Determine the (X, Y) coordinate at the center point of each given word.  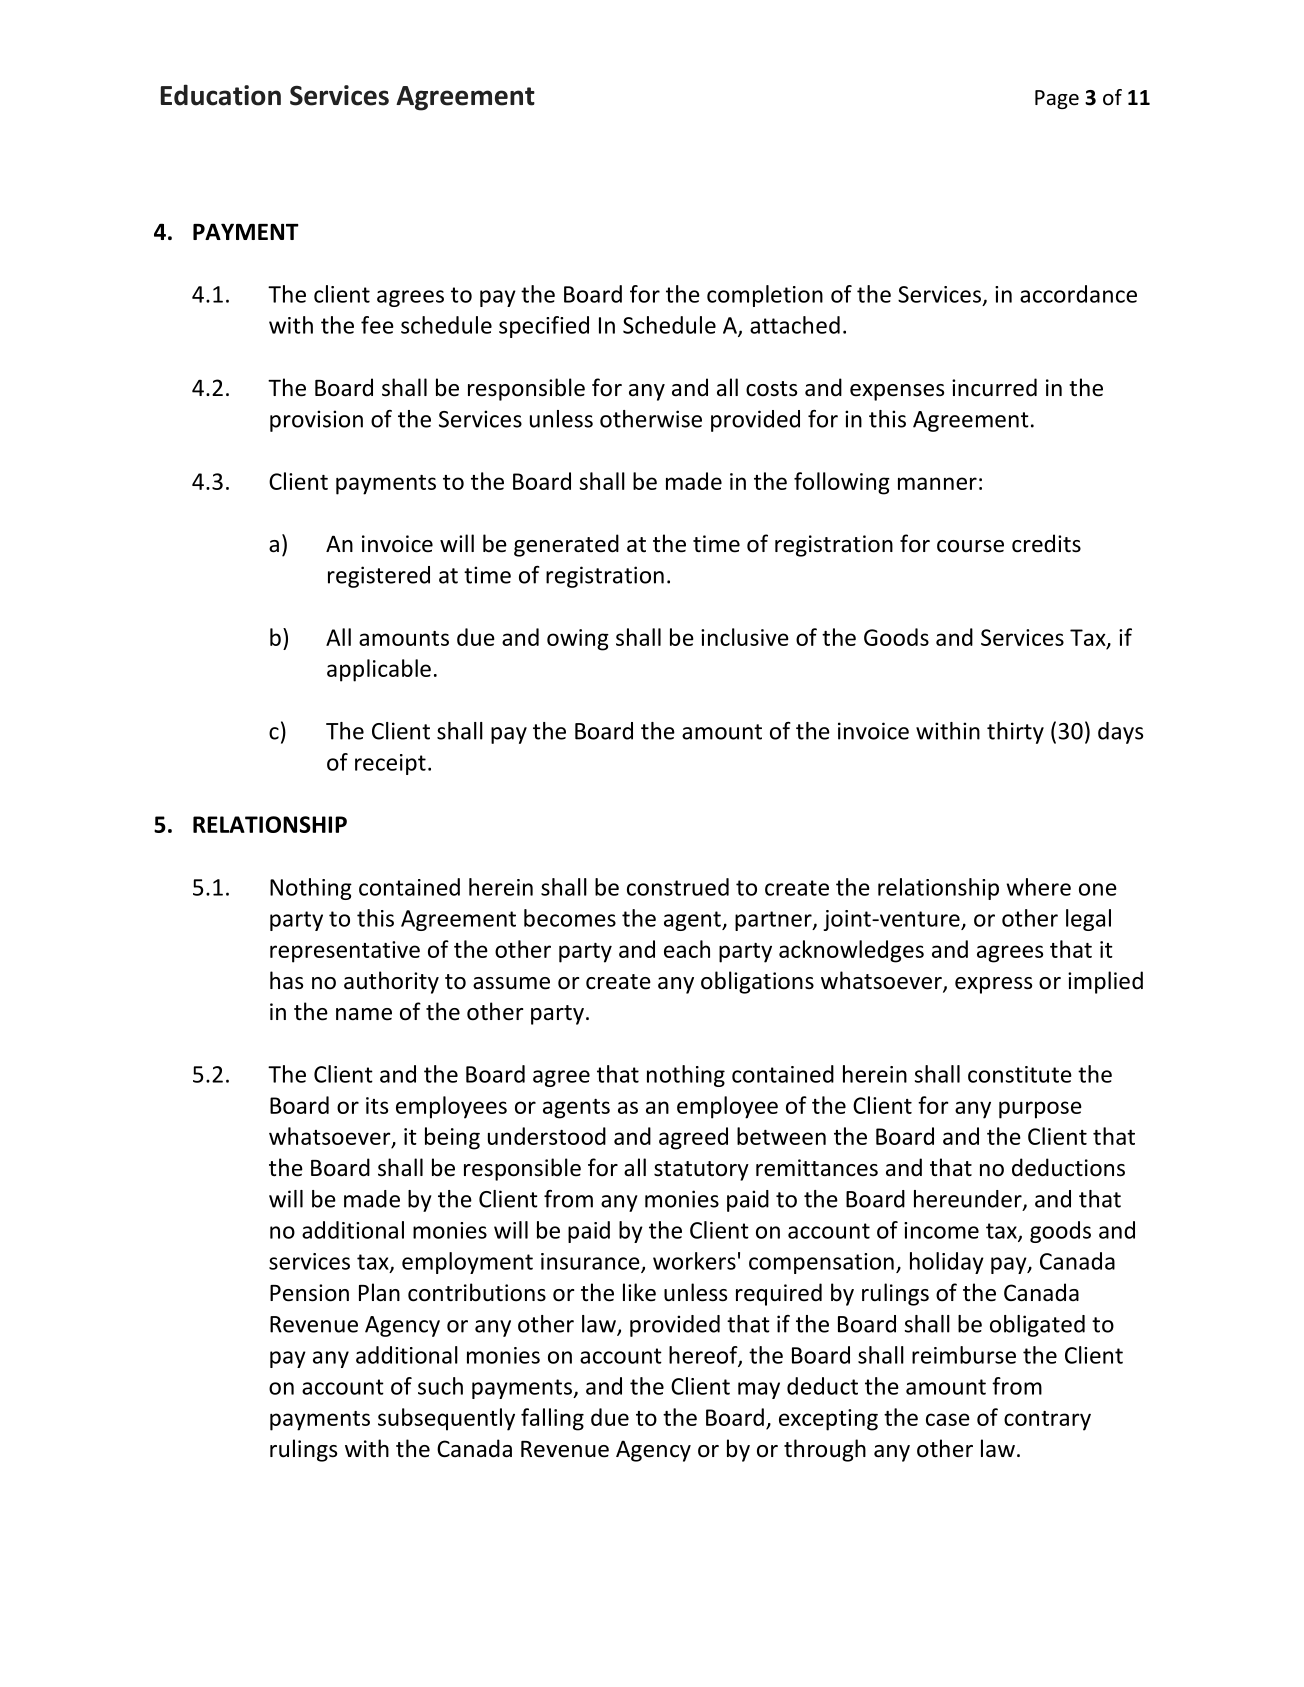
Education (221, 95)
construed (678, 887)
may (759, 1390)
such (440, 1386)
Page (1057, 99)
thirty (1015, 733)
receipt (390, 764)
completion (765, 296)
